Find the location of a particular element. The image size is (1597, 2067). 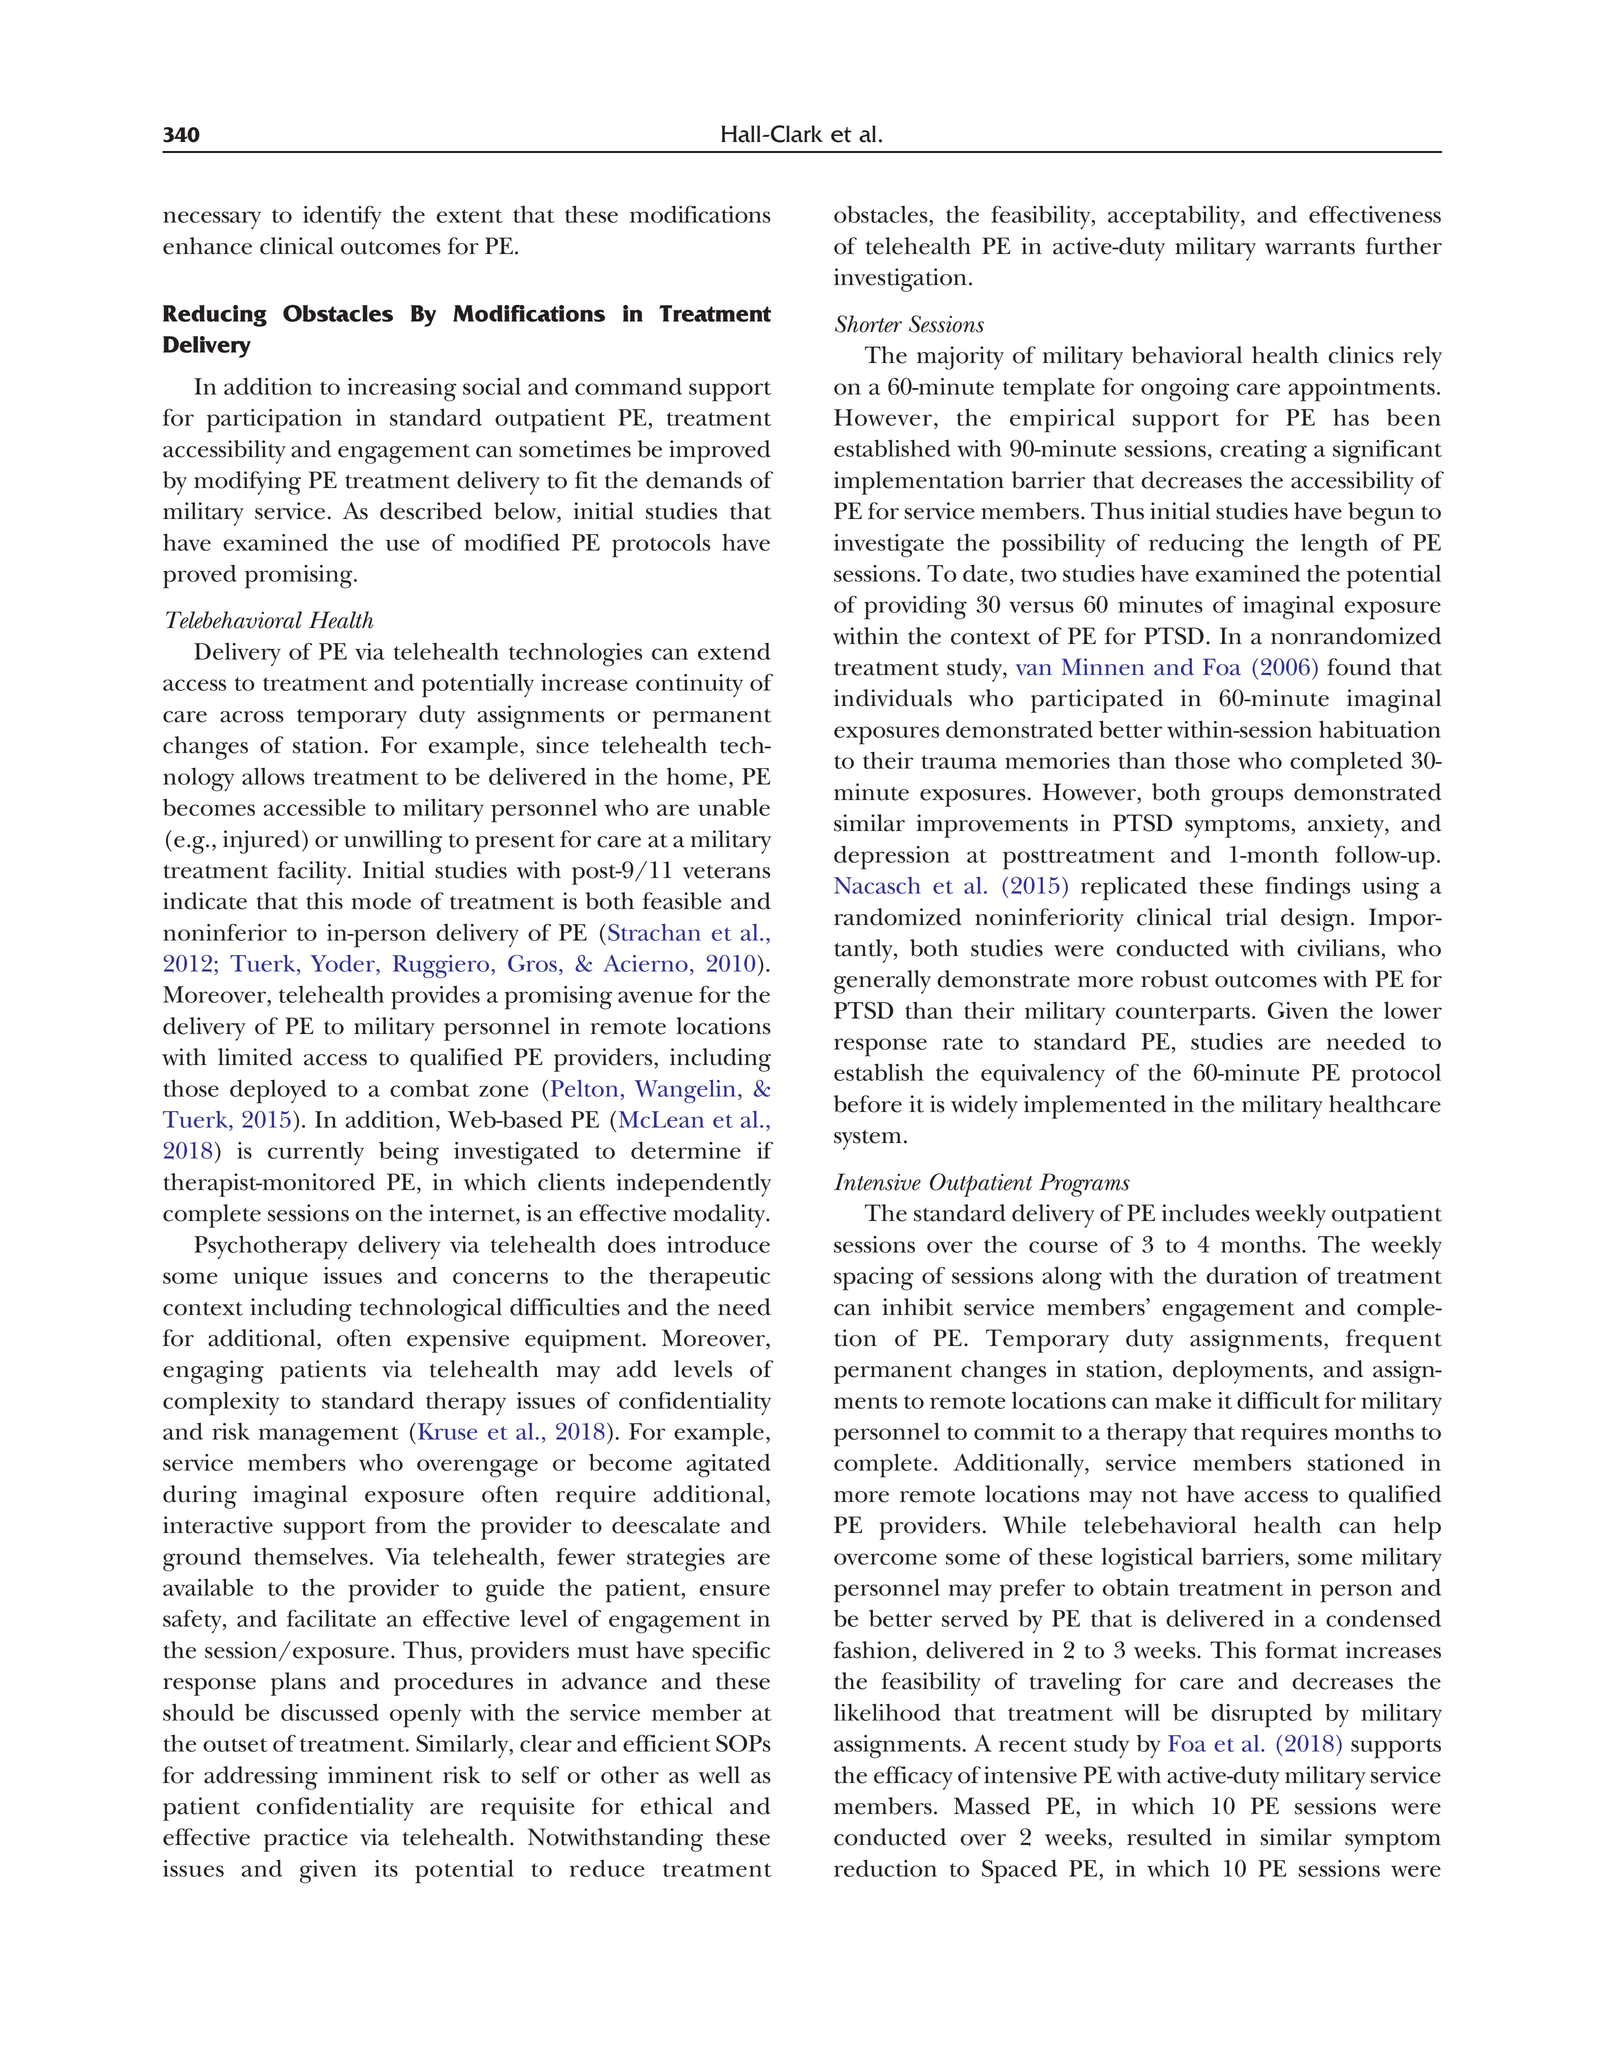

resulted is located at coordinates (1169, 1837).
